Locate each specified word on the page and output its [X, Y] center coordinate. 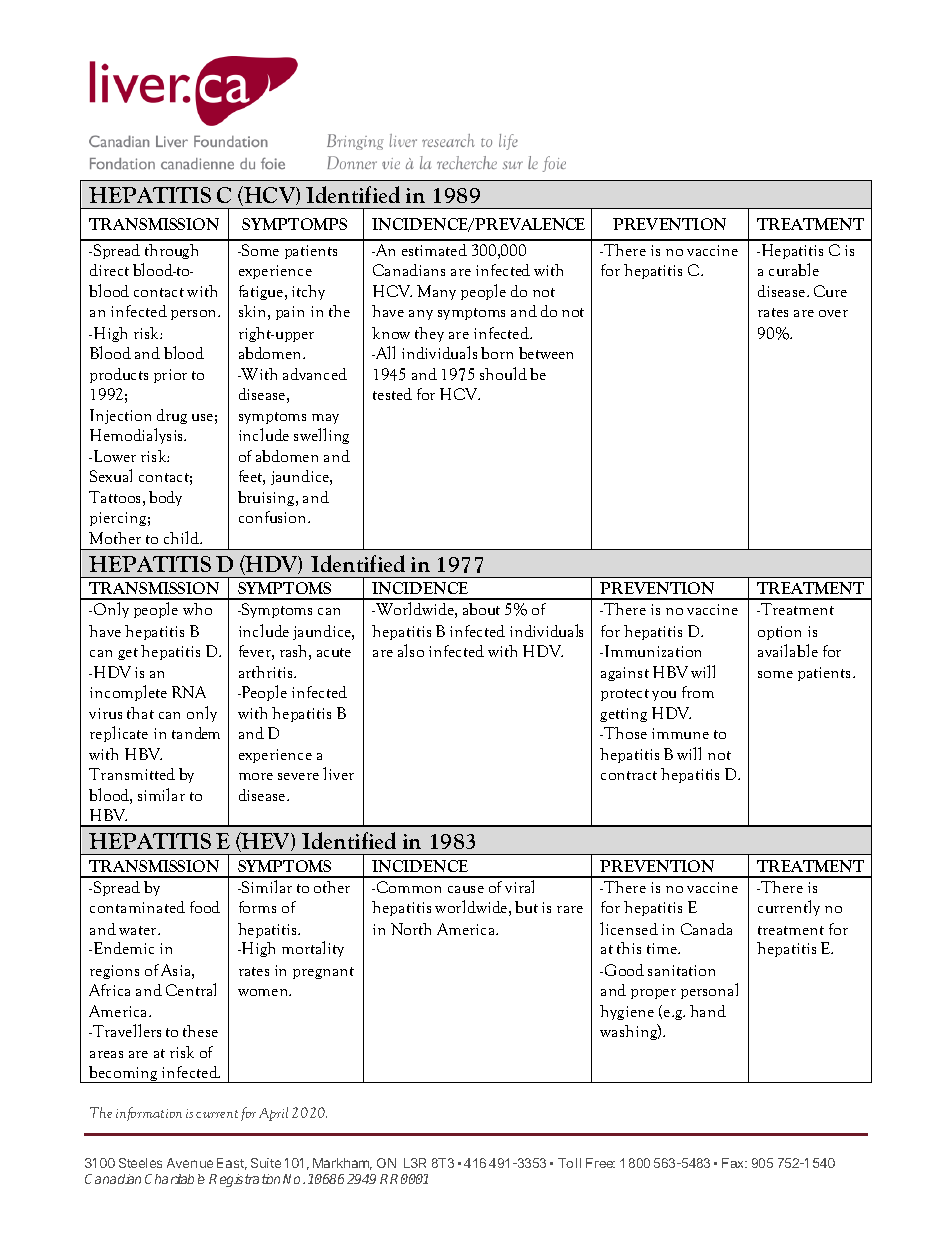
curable [794, 269]
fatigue [262, 292]
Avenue [190, 1163]
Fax [734, 1163]
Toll [569, 1163]
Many [436, 292]
